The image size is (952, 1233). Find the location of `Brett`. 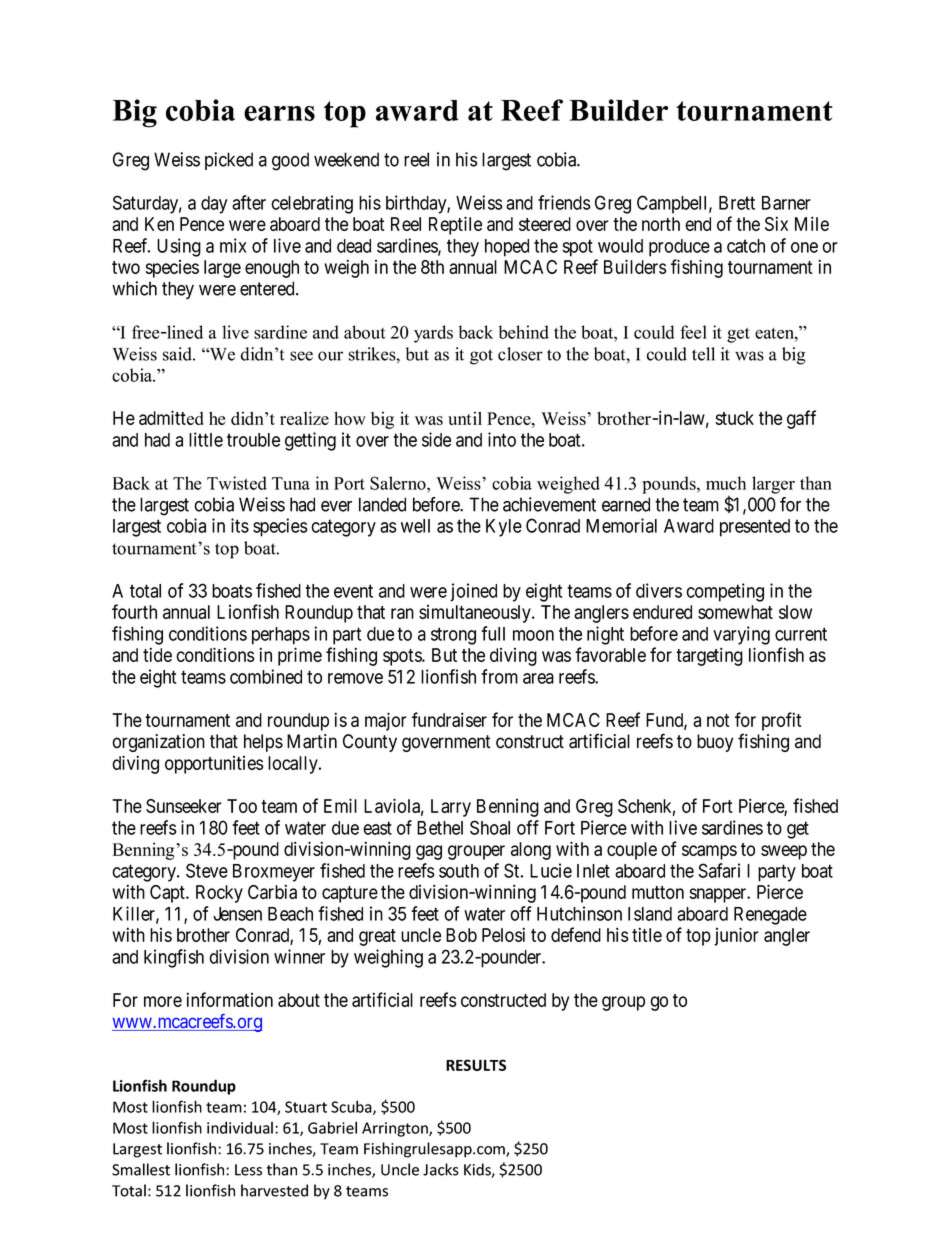

Brett is located at coordinates (737, 203).
